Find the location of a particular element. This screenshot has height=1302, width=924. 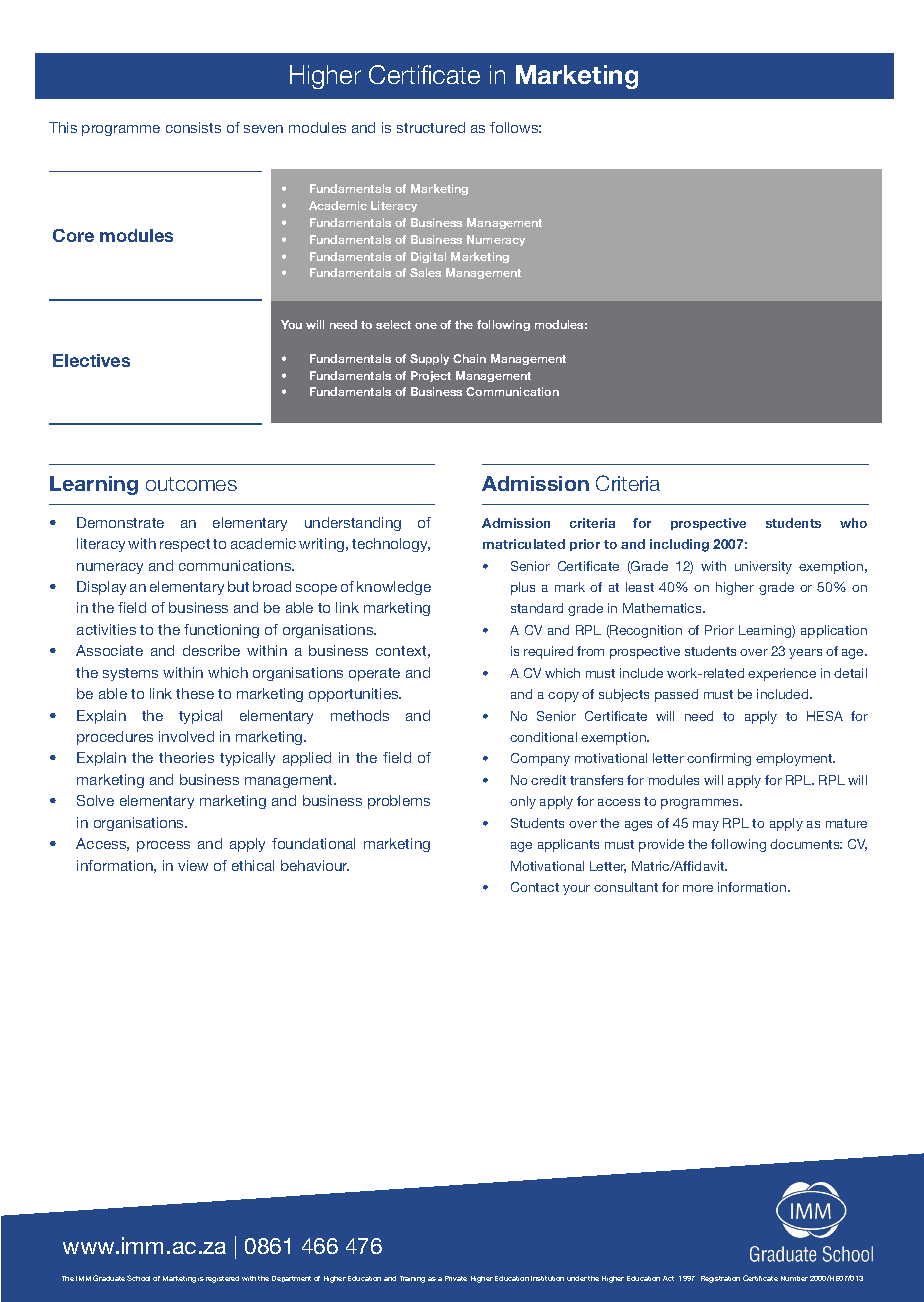

Number is located at coordinates (794, 1278).
